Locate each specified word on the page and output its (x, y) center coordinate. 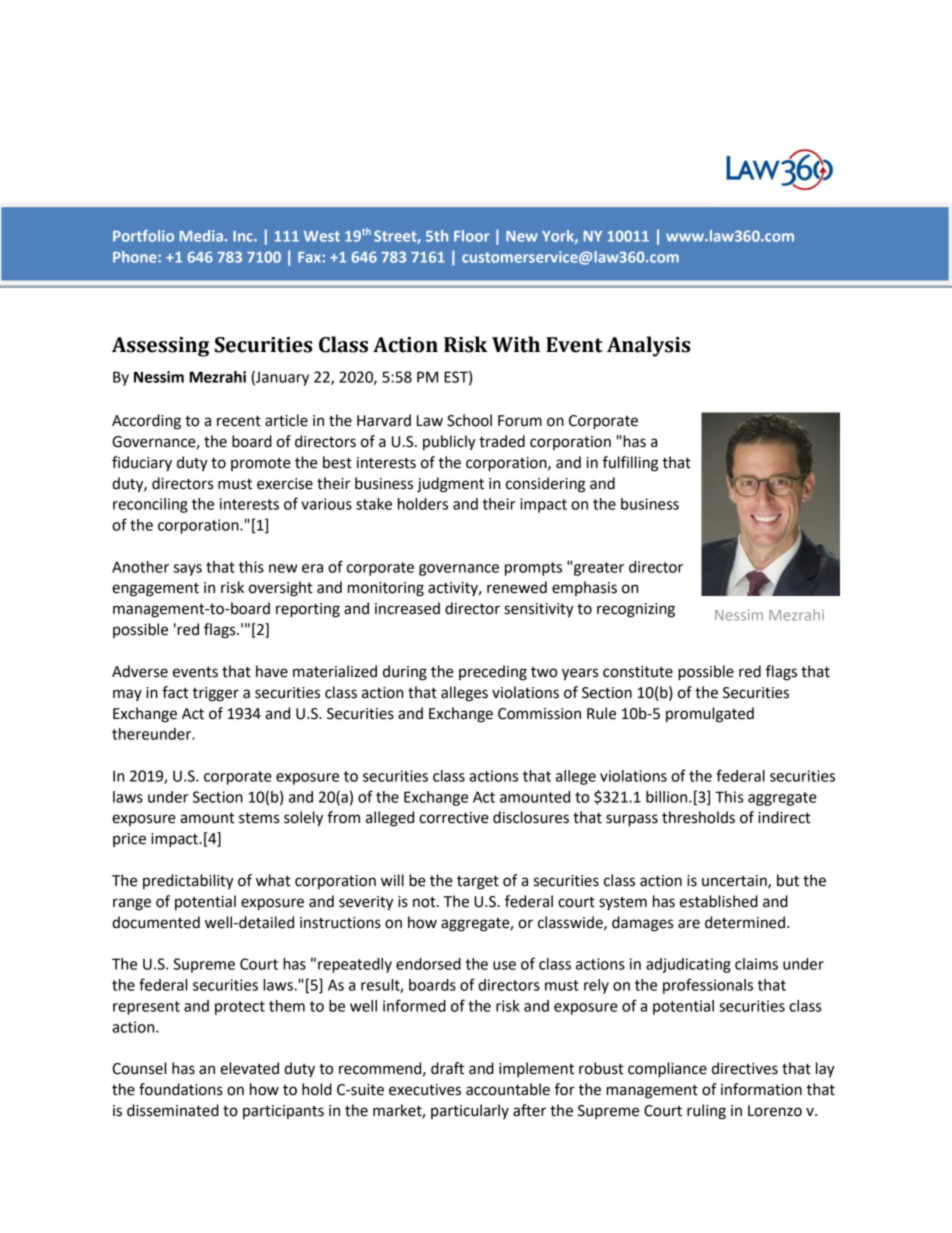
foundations (181, 1089)
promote (261, 464)
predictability (188, 882)
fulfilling (630, 464)
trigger (215, 694)
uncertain (735, 882)
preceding (493, 673)
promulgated (710, 715)
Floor (471, 236)
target (478, 882)
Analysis (648, 346)
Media (201, 236)
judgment (450, 485)
